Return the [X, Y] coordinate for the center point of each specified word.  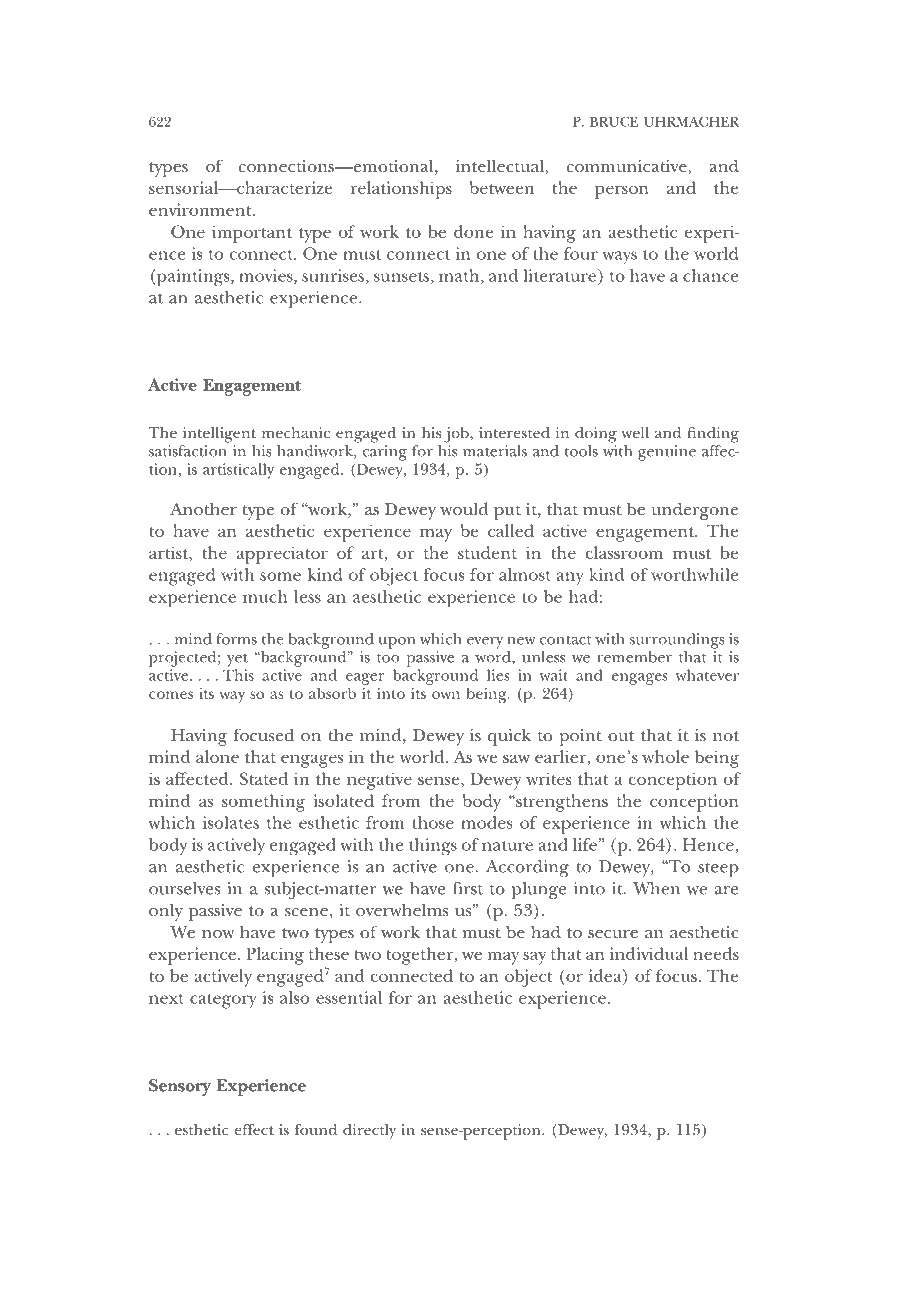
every [485, 643]
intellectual [501, 167]
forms [236, 639]
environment [201, 209]
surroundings [677, 641]
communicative [628, 167]
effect [254, 1129]
